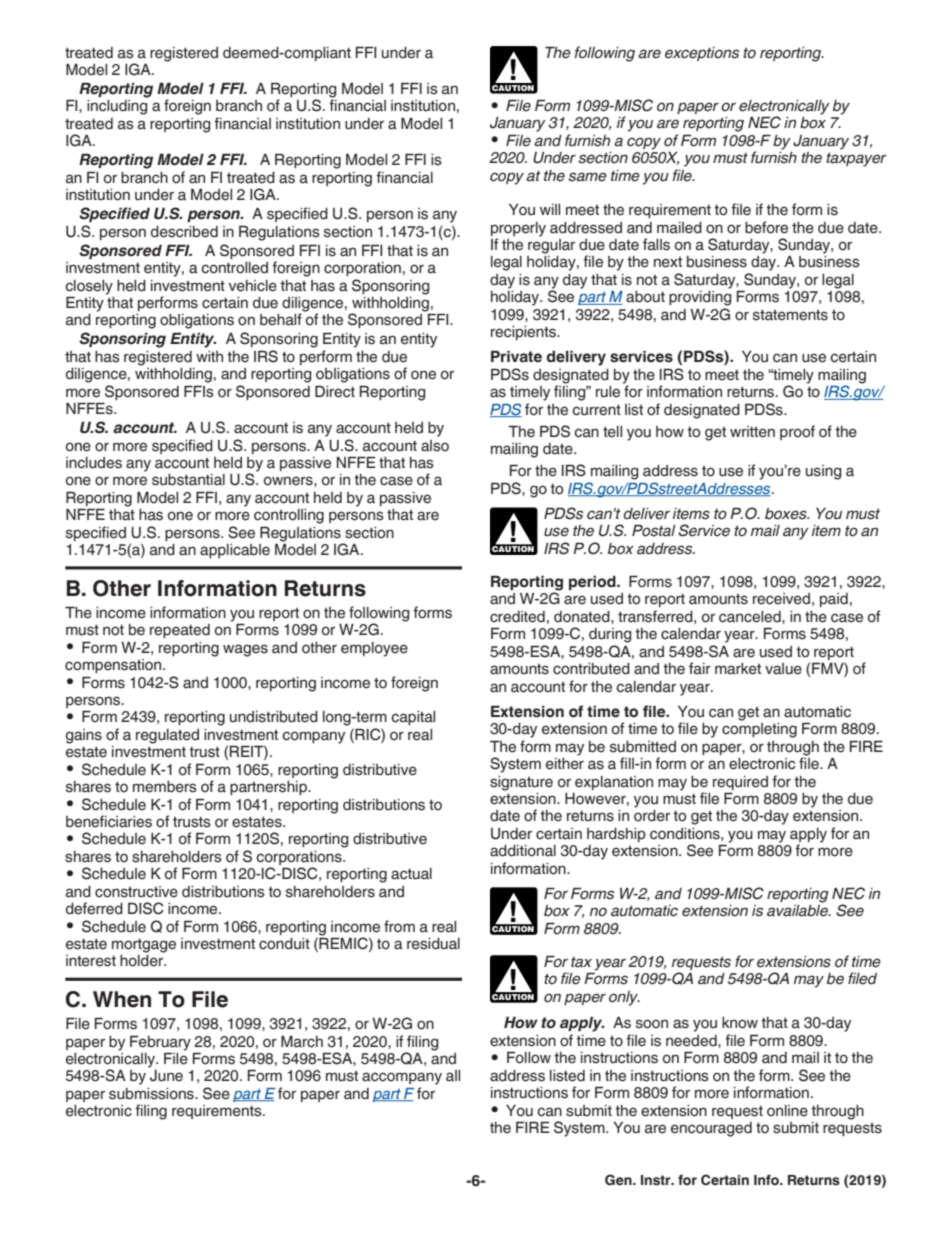  What do you see at coordinates (184, 232) in the image?
I see `described` at bounding box center [184, 232].
